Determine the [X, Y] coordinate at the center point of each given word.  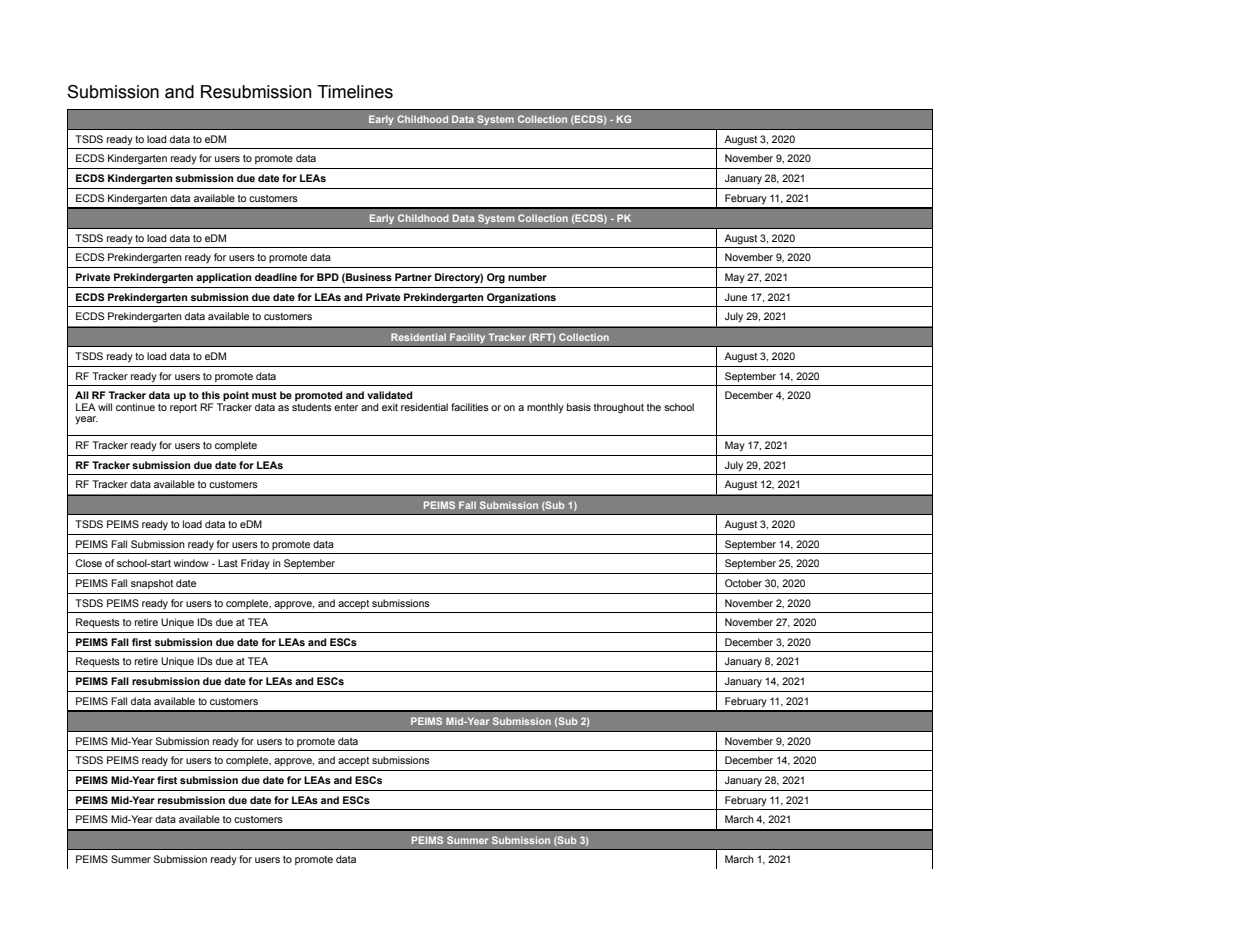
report [183, 408]
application [223, 278]
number [527, 277]
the [654, 407]
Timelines [355, 92]
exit [390, 407]
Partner [413, 277]
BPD [328, 277]
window [191, 563]
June [736, 297]
